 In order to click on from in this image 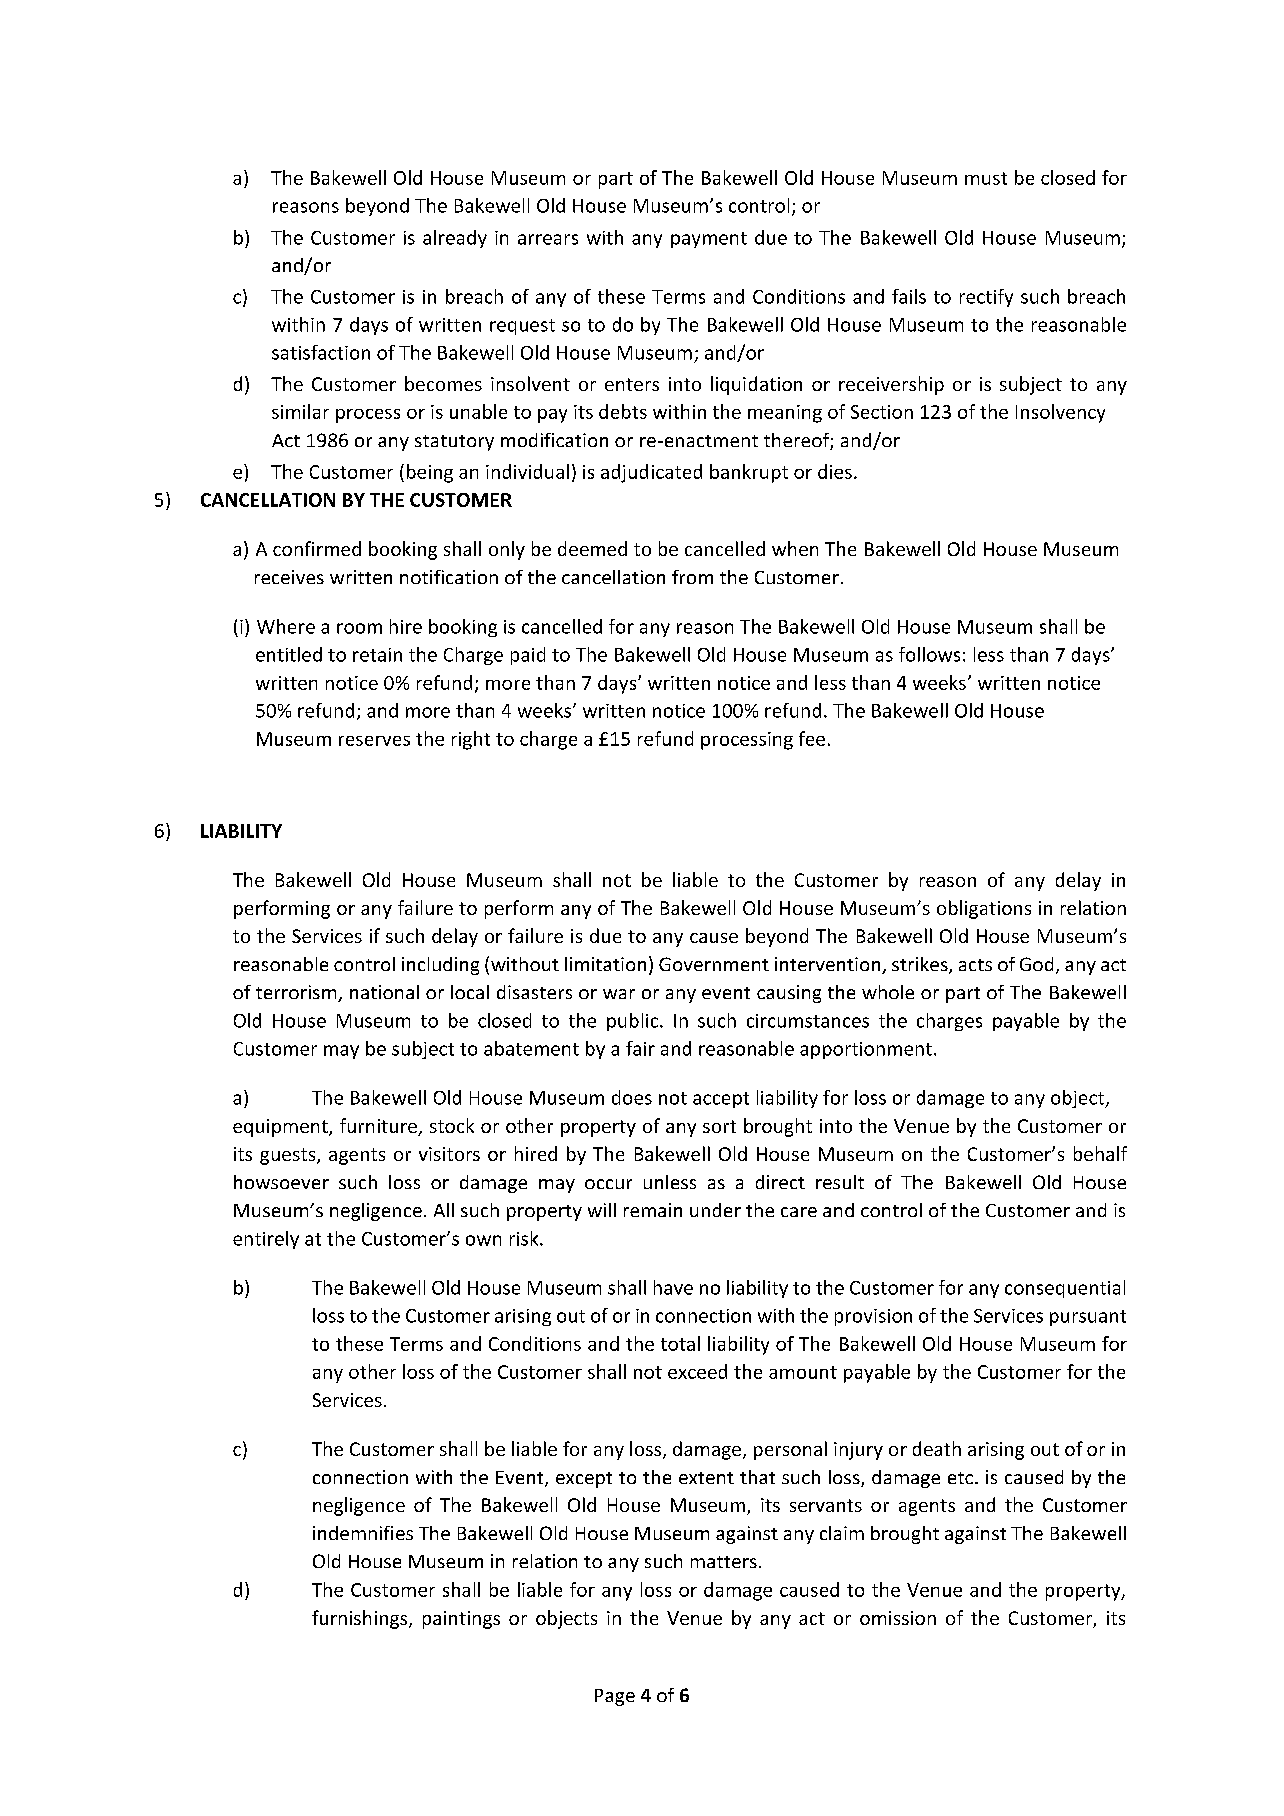, I will do `click(692, 577)`.
